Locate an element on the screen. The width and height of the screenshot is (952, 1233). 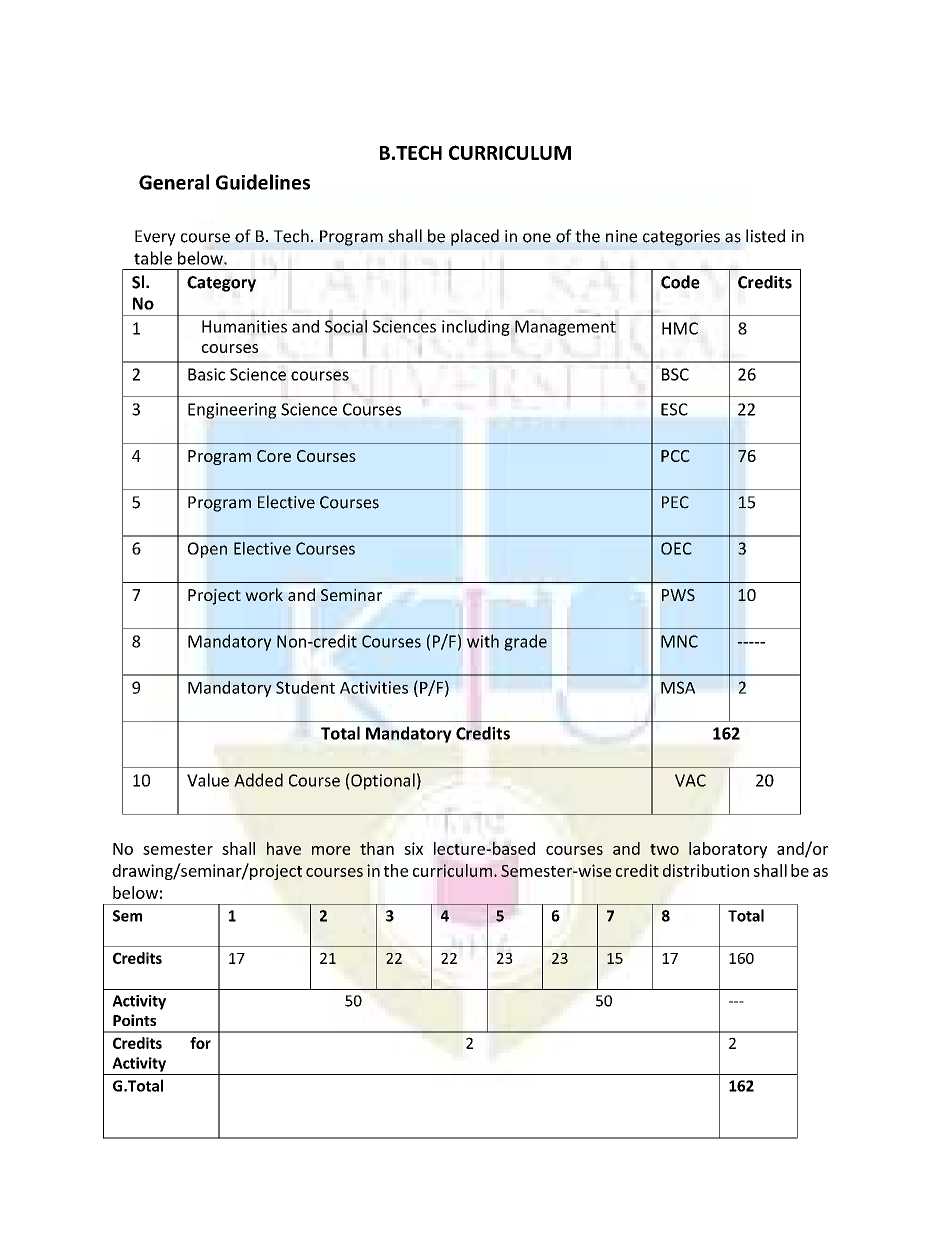
placed is located at coordinates (475, 237).
